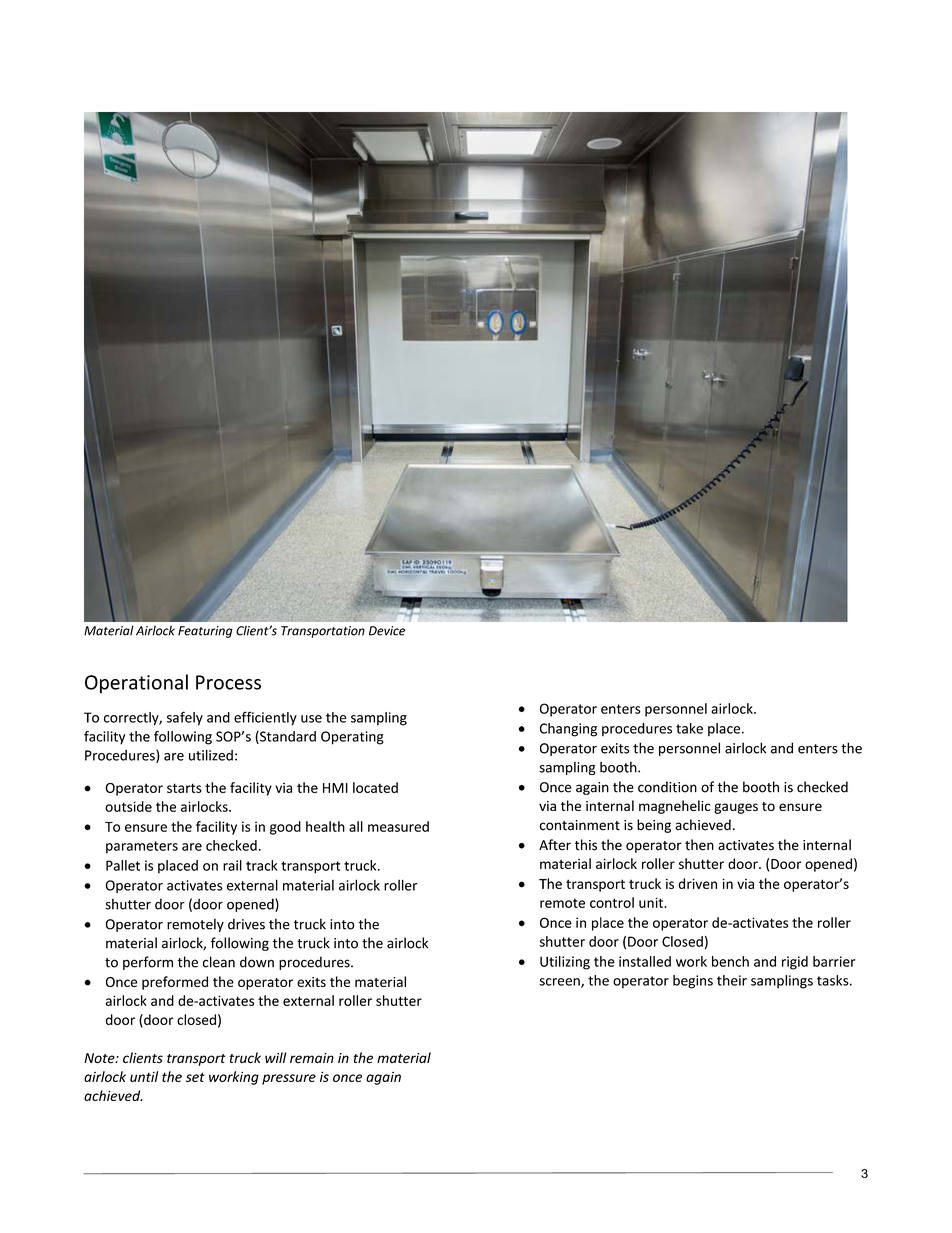 Image resolution: width=952 pixels, height=1233 pixels. Describe the element at coordinates (312, 1058) in the screenshot. I see `remain` at that location.
